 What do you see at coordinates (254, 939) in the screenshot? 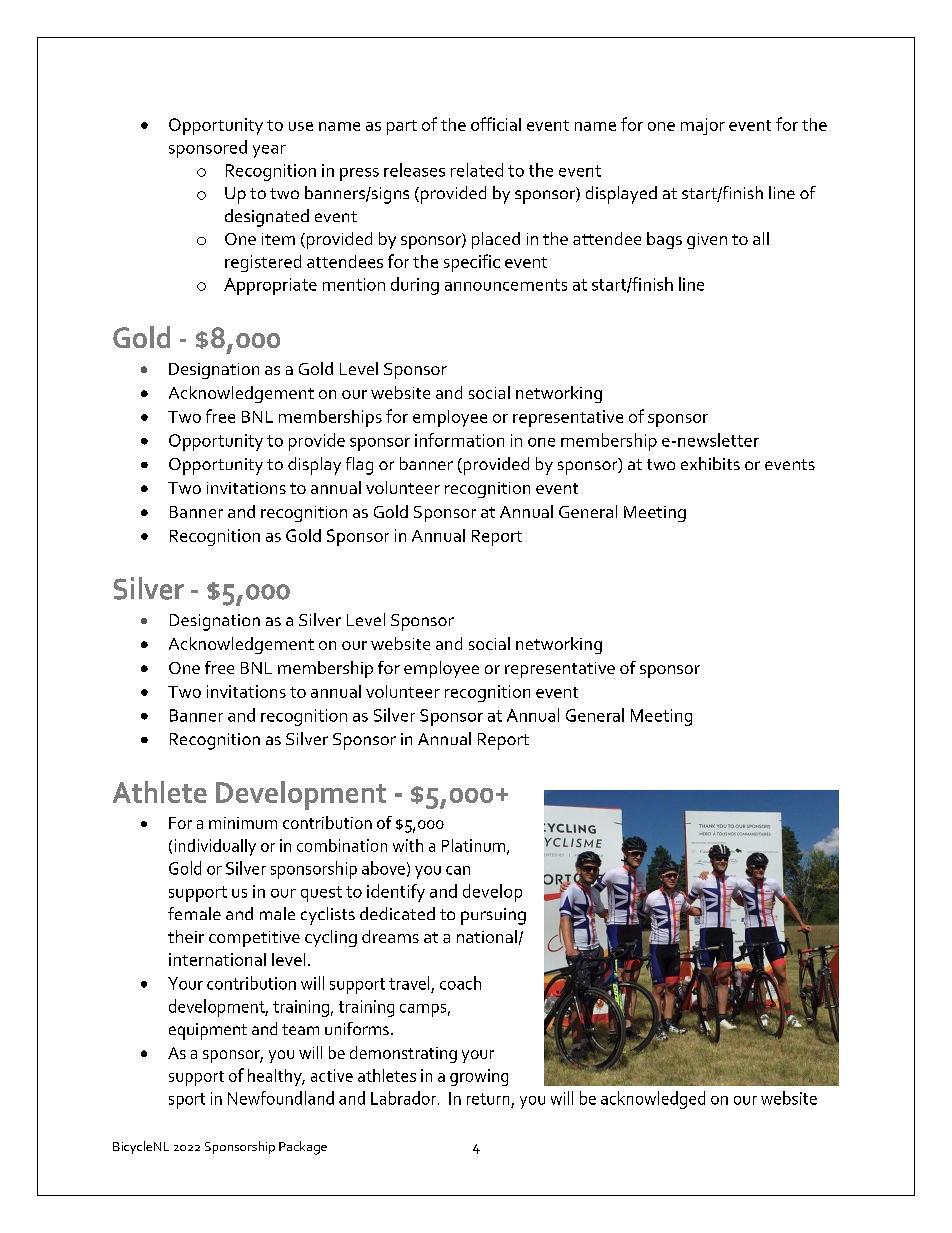
I see `competitive` at bounding box center [254, 939].
